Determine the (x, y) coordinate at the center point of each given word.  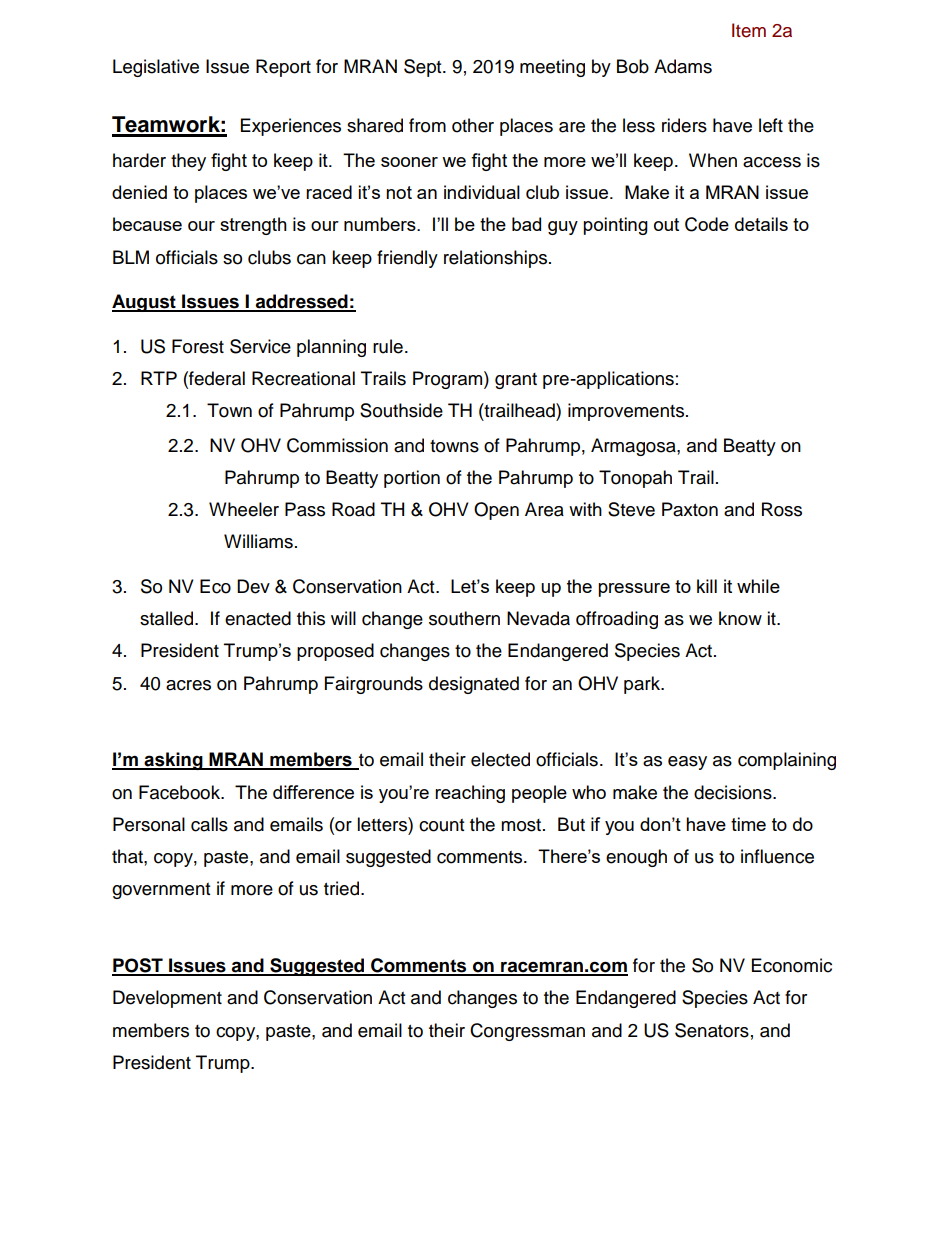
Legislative (156, 68)
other (473, 125)
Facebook (181, 792)
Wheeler (244, 509)
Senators (712, 1030)
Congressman (527, 1032)
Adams (683, 66)
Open (496, 511)
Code (707, 224)
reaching (470, 794)
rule (388, 346)
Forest (198, 346)
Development (167, 999)
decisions (734, 792)
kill (707, 586)
